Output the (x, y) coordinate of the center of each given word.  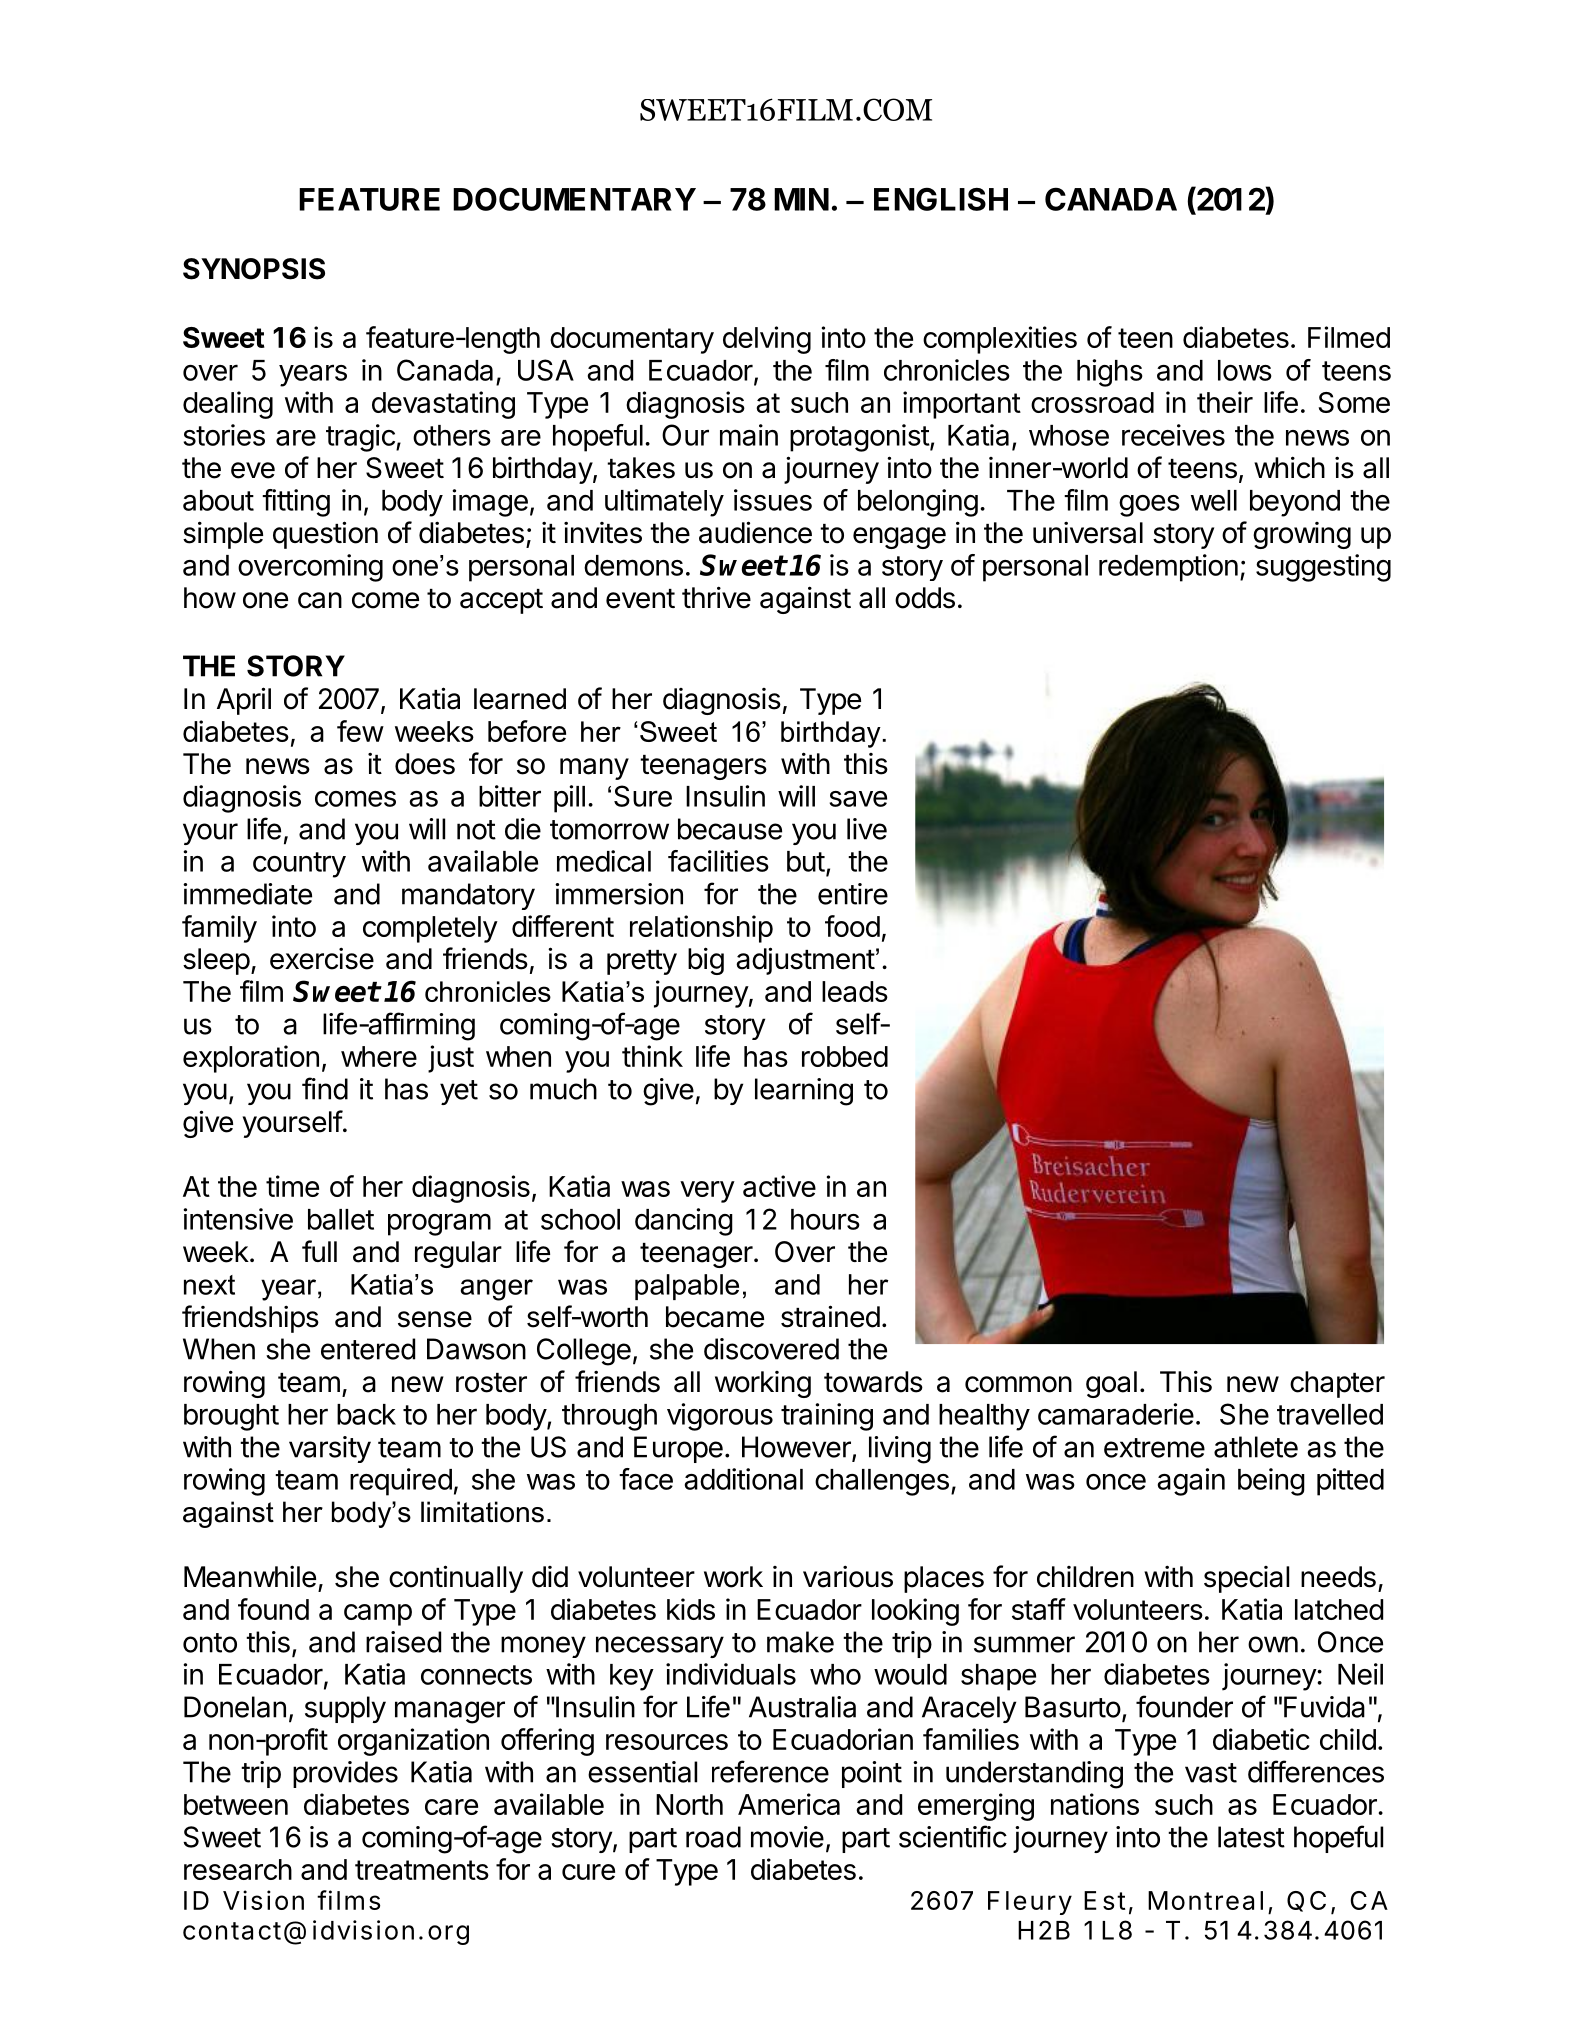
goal (1111, 1384)
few (360, 731)
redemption (1168, 568)
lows (1245, 370)
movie (787, 1837)
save (858, 799)
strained (830, 1316)
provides (345, 1774)
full (319, 1251)
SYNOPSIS (254, 269)
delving (767, 340)
